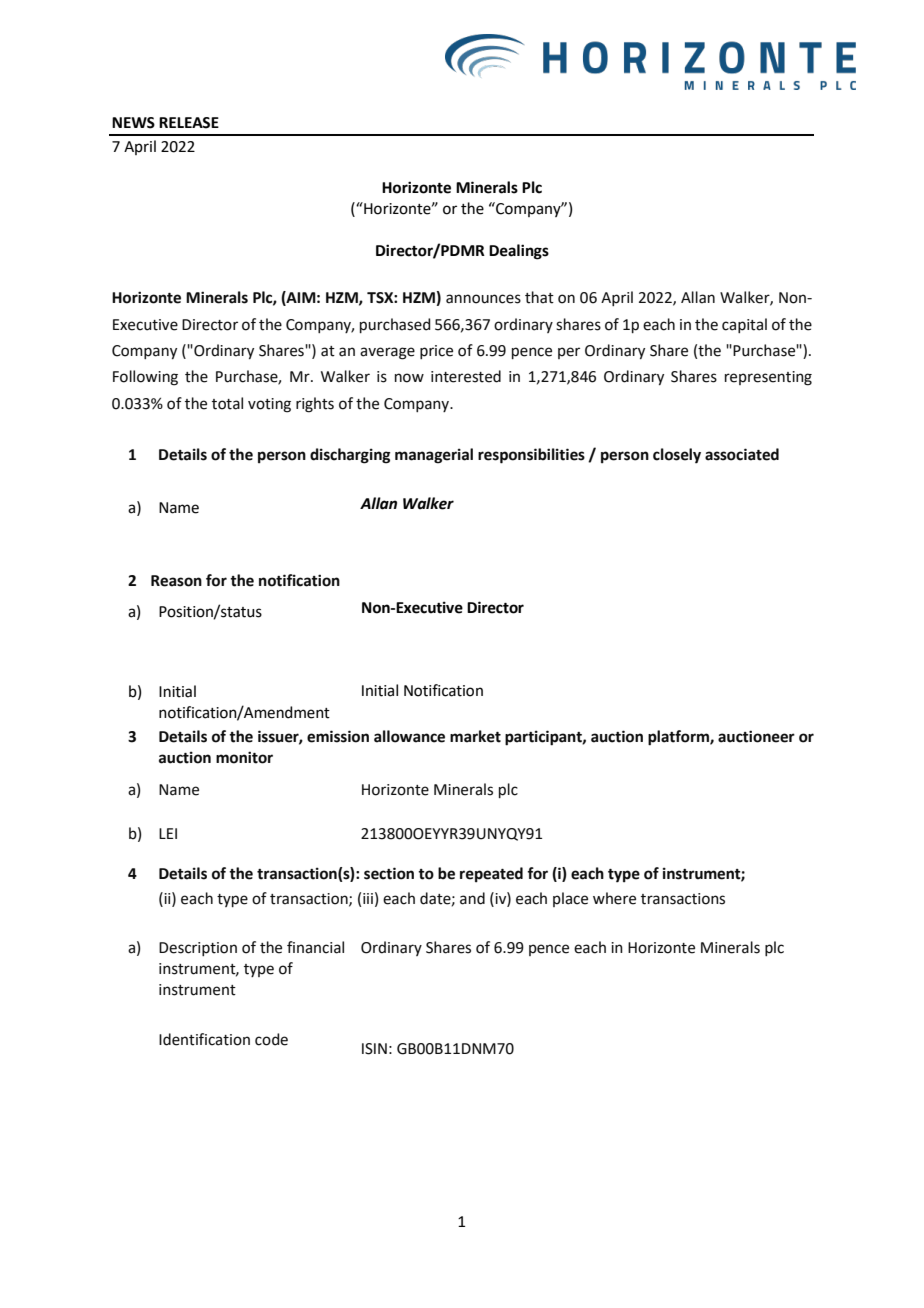 This screenshot has width=924, height=1308. I want to click on Identification, so click(204, 1039).
